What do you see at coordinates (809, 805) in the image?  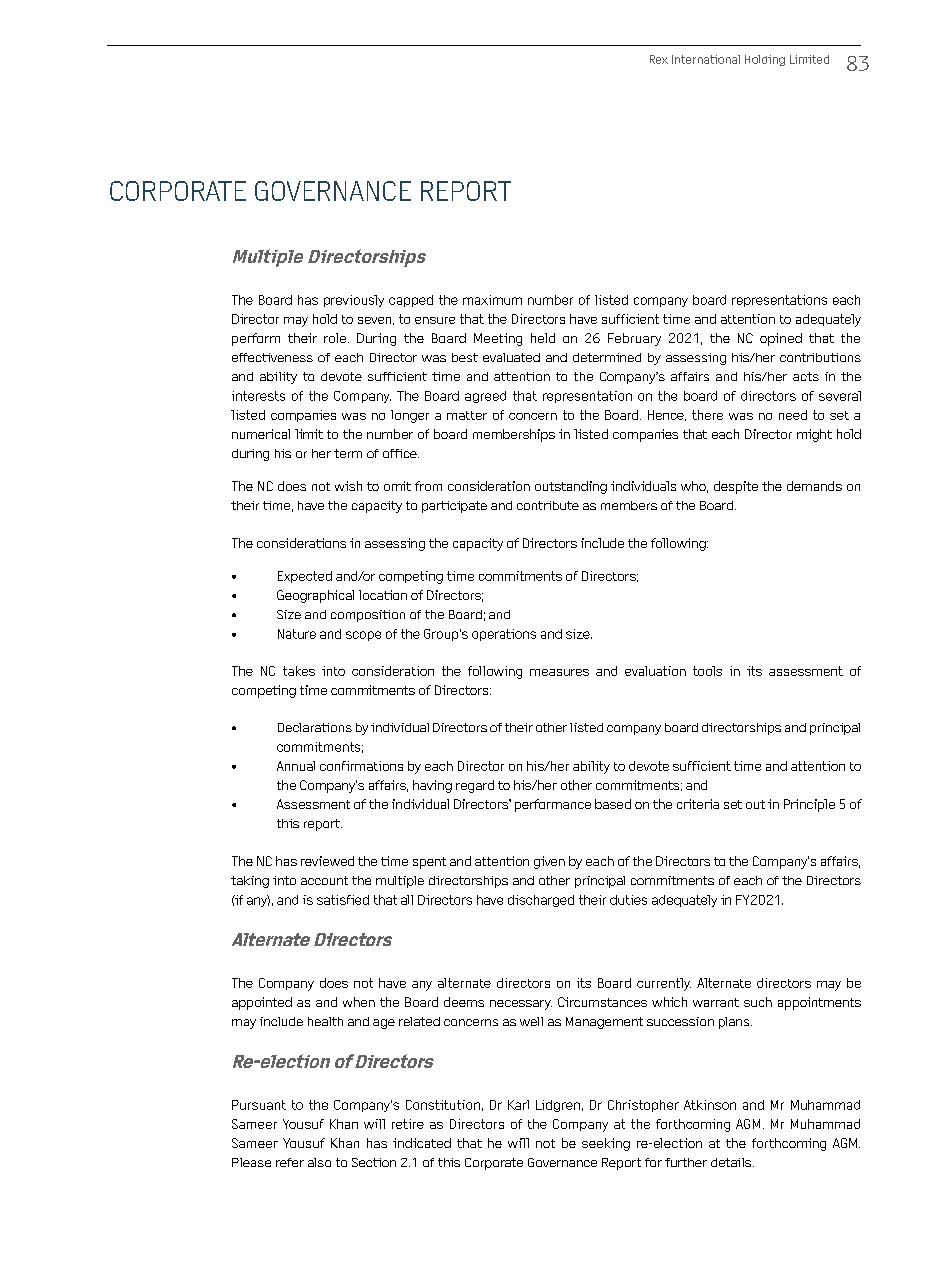 I see `Principle` at bounding box center [809, 805].
